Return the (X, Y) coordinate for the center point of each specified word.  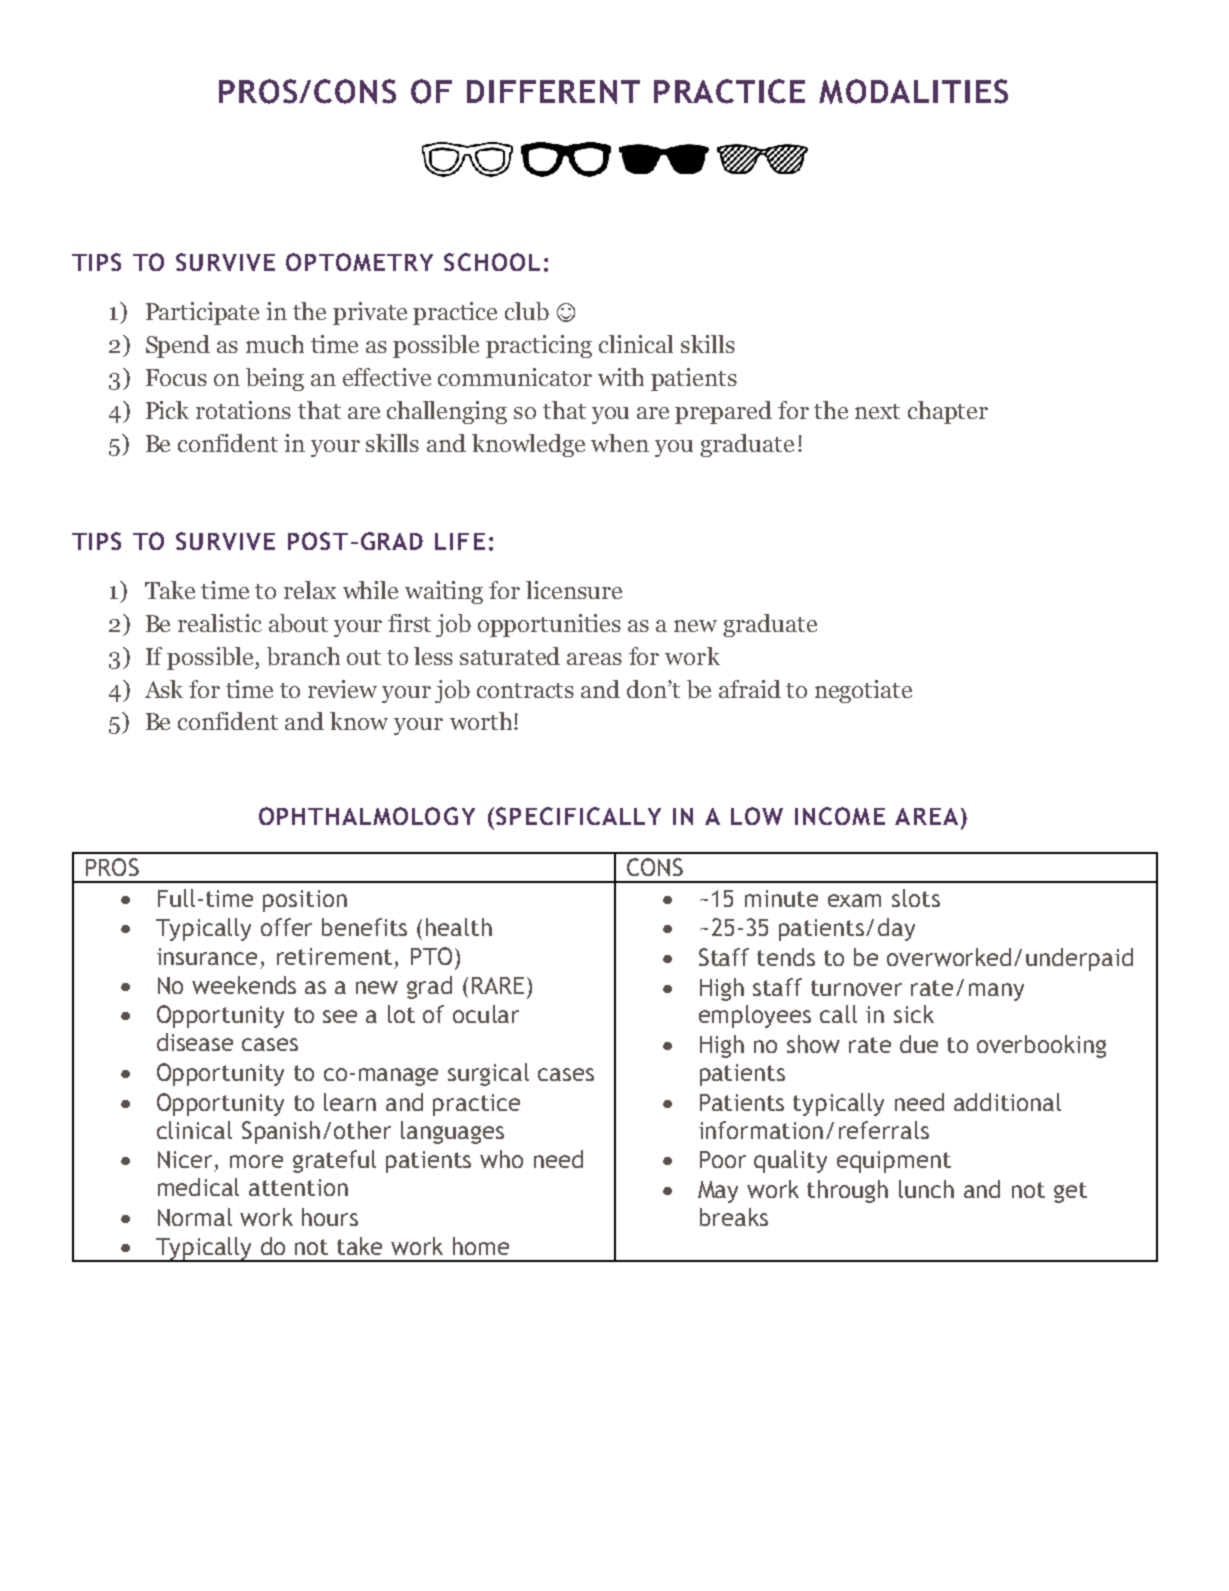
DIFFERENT (553, 92)
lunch (926, 1189)
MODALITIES (913, 91)
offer (286, 927)
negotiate (863, 691)
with (621, 377)
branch (303, 656)
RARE (498, 985)
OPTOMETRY (359, 262)
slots (916, 898)
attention (298, 1187)
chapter (948, 412)
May (718, 1192)
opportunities (549, 625)
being (275, 379)
